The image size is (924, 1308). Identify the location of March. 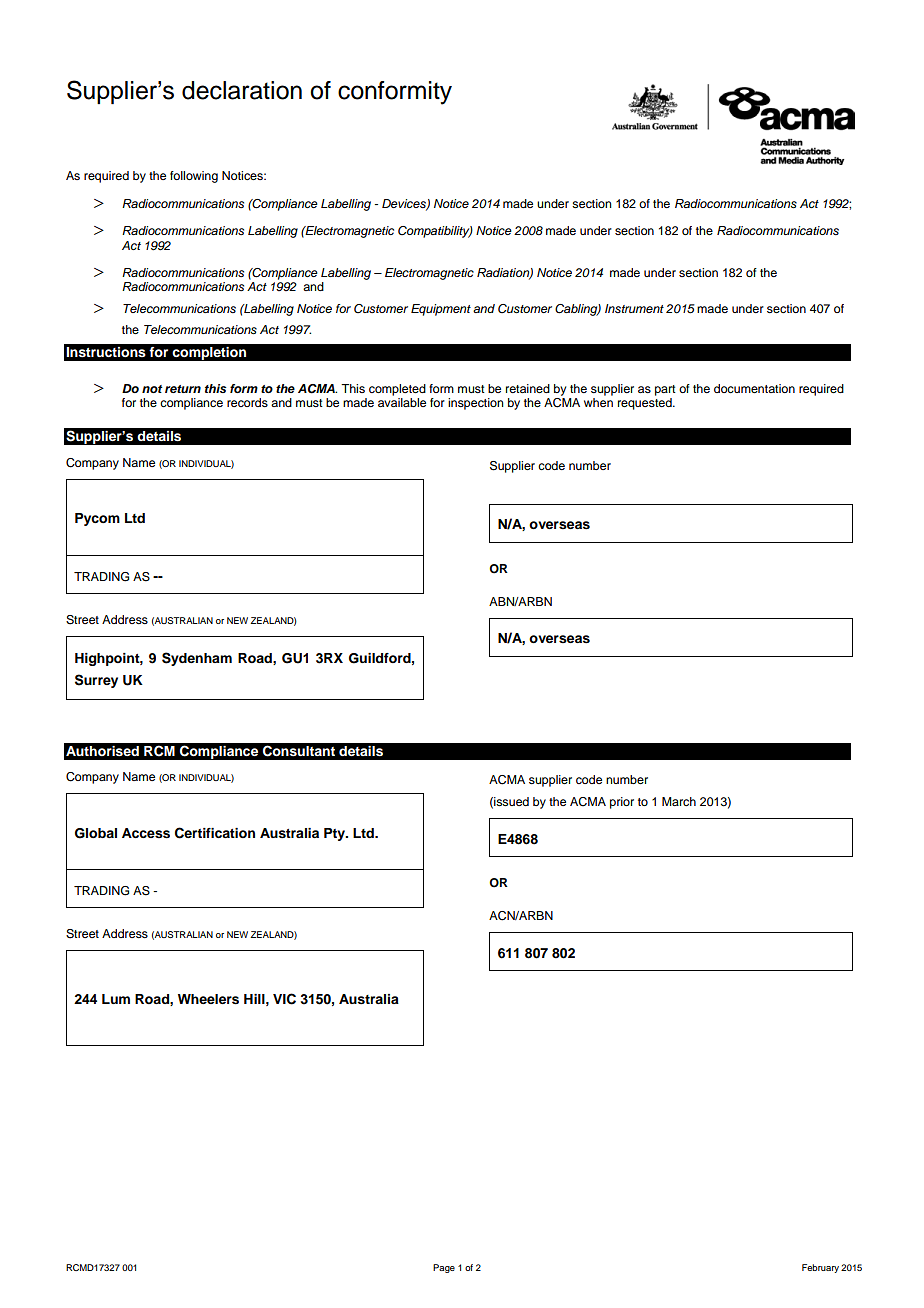
(679, 801).
